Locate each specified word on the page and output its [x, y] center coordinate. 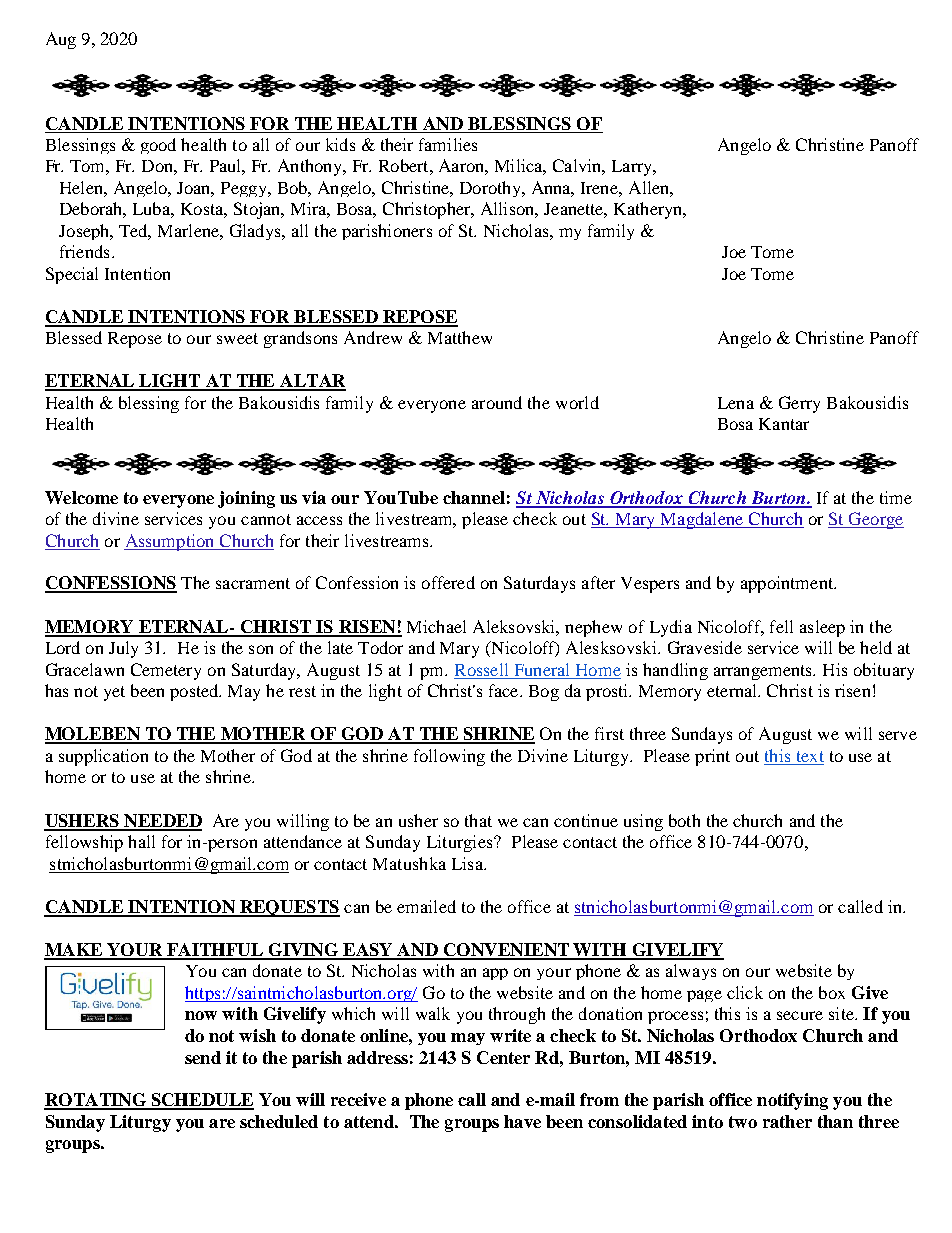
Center [503, 1057]
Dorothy [492, 189]
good [158, 146]
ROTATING [96, 1101]
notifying [792, 1101]
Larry [633, 168]
